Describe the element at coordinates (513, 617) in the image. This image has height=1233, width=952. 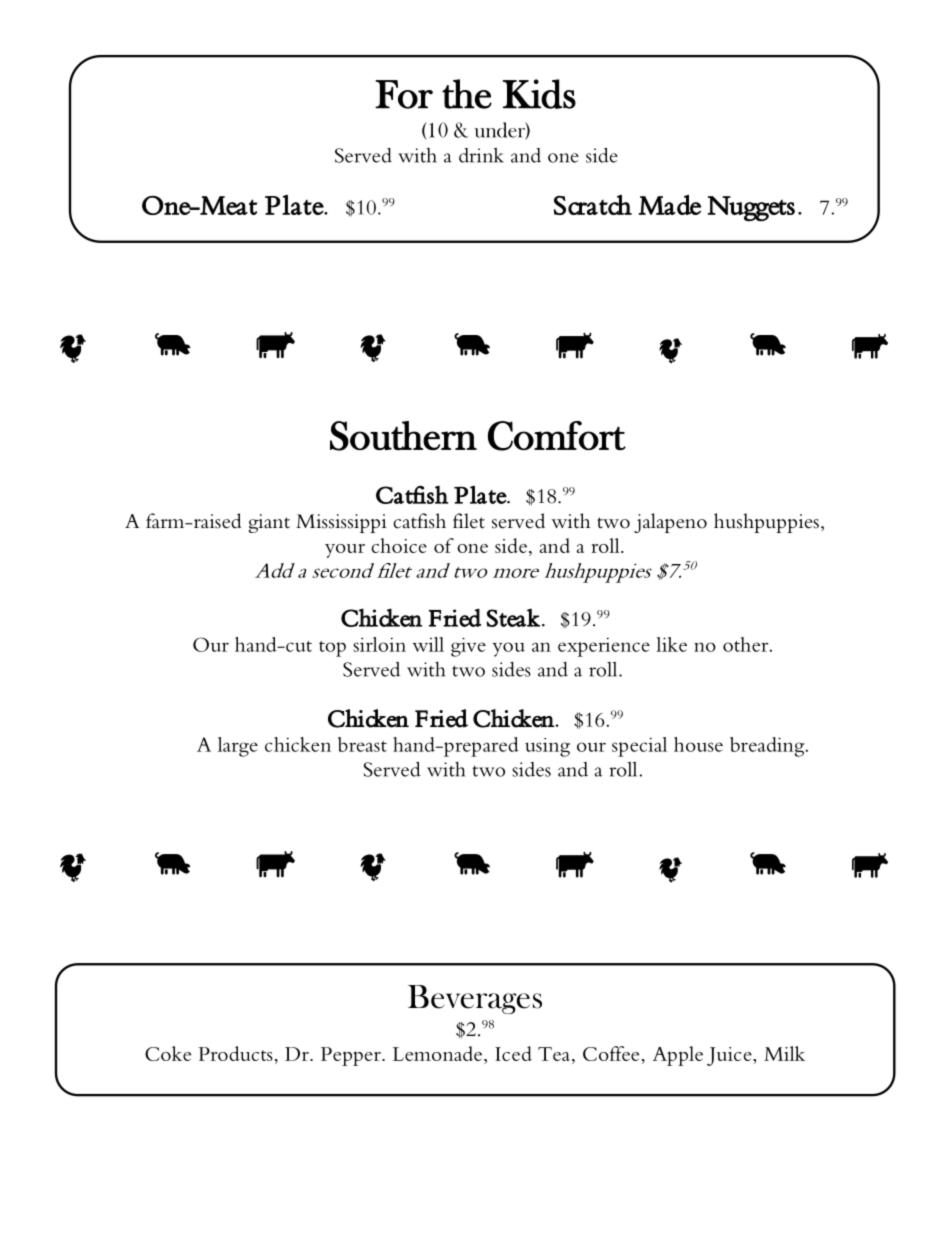
I see `Steak` at that location.
